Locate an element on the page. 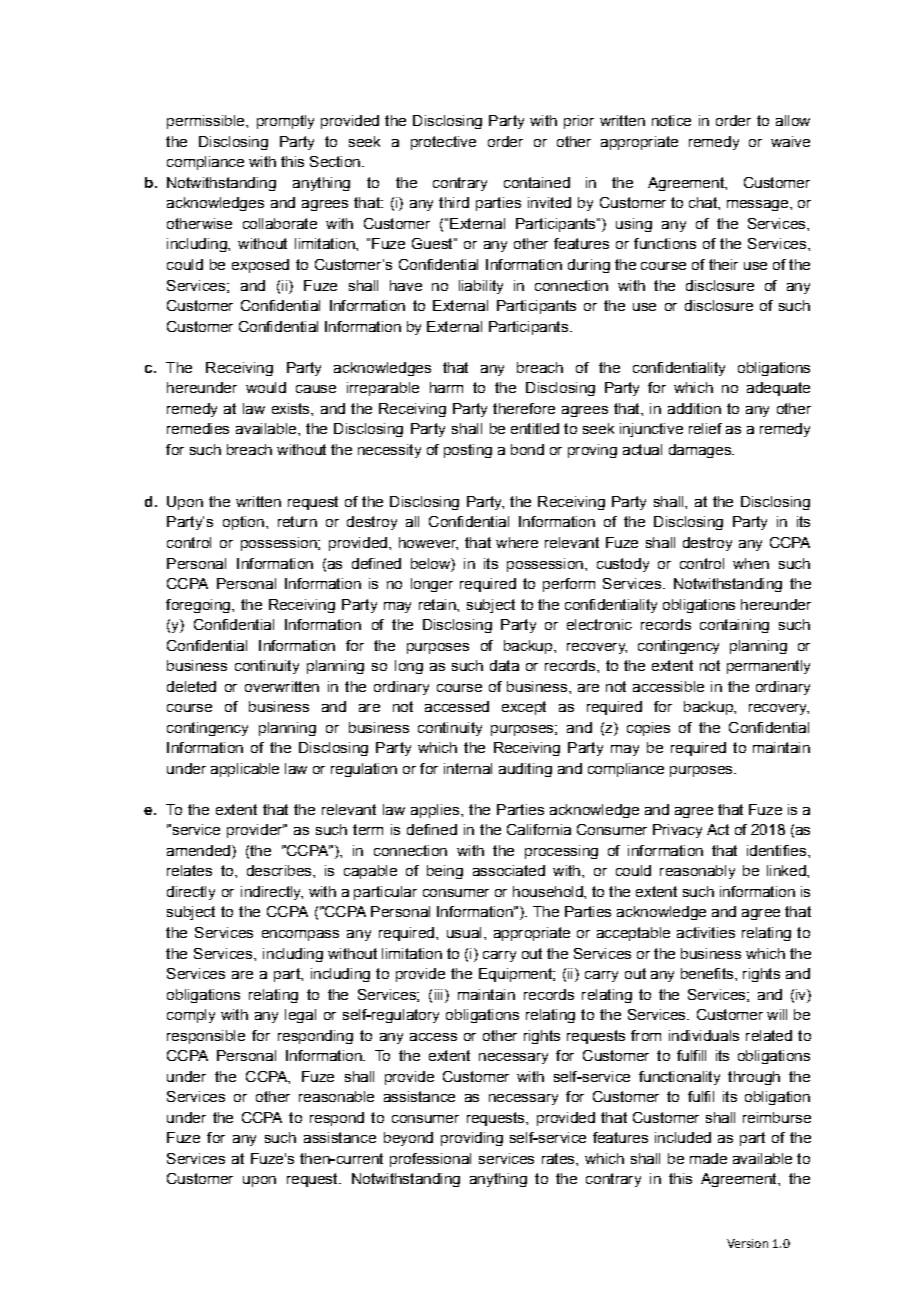 The image size is (924, 1307). reasonable is located at coordinates (336, 1096).
